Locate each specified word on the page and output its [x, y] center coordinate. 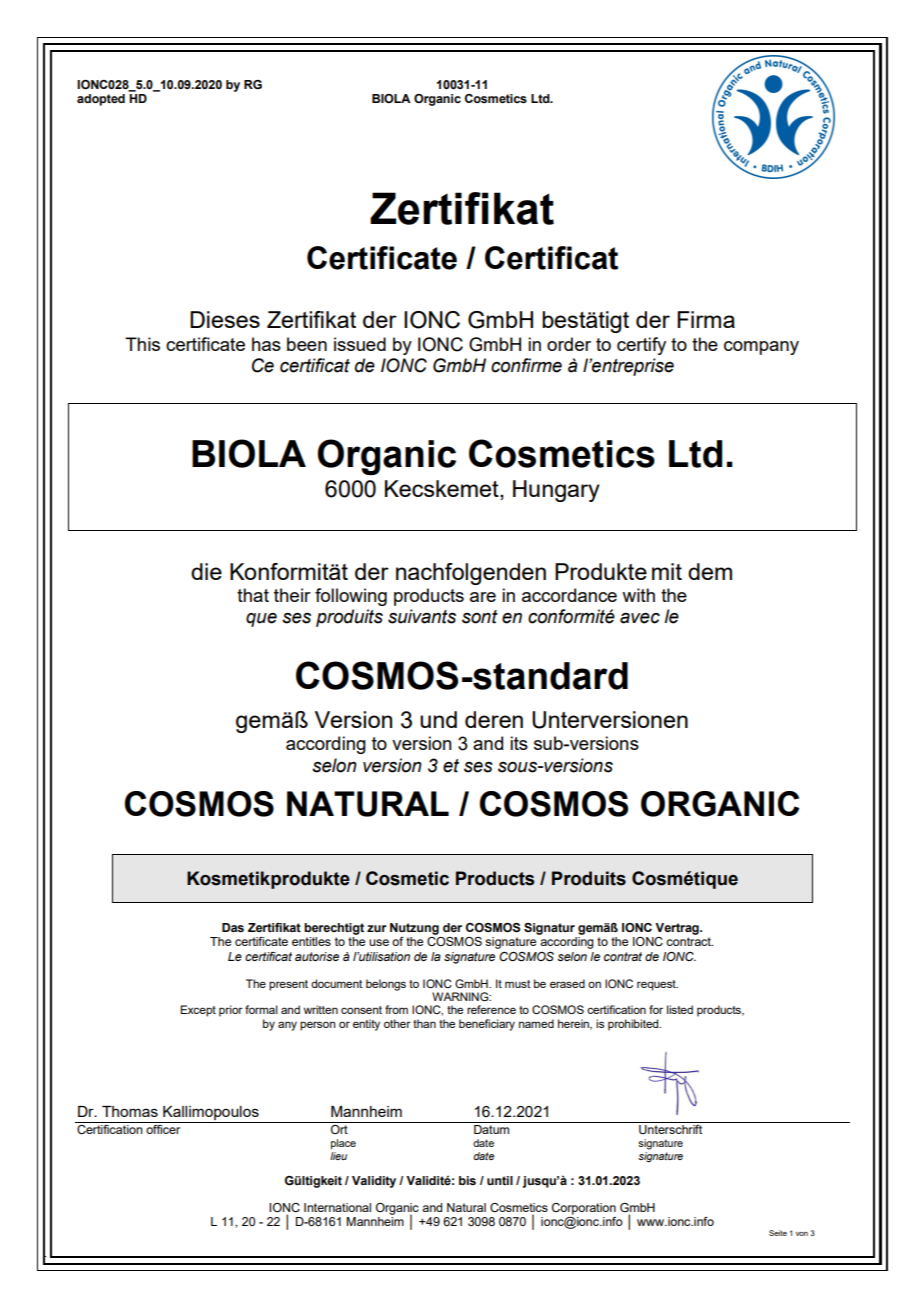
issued [360, 344]
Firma [706, 319]
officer [163, 1129]
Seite [778, 1233]
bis [467, 1180]
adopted [101, 100]
